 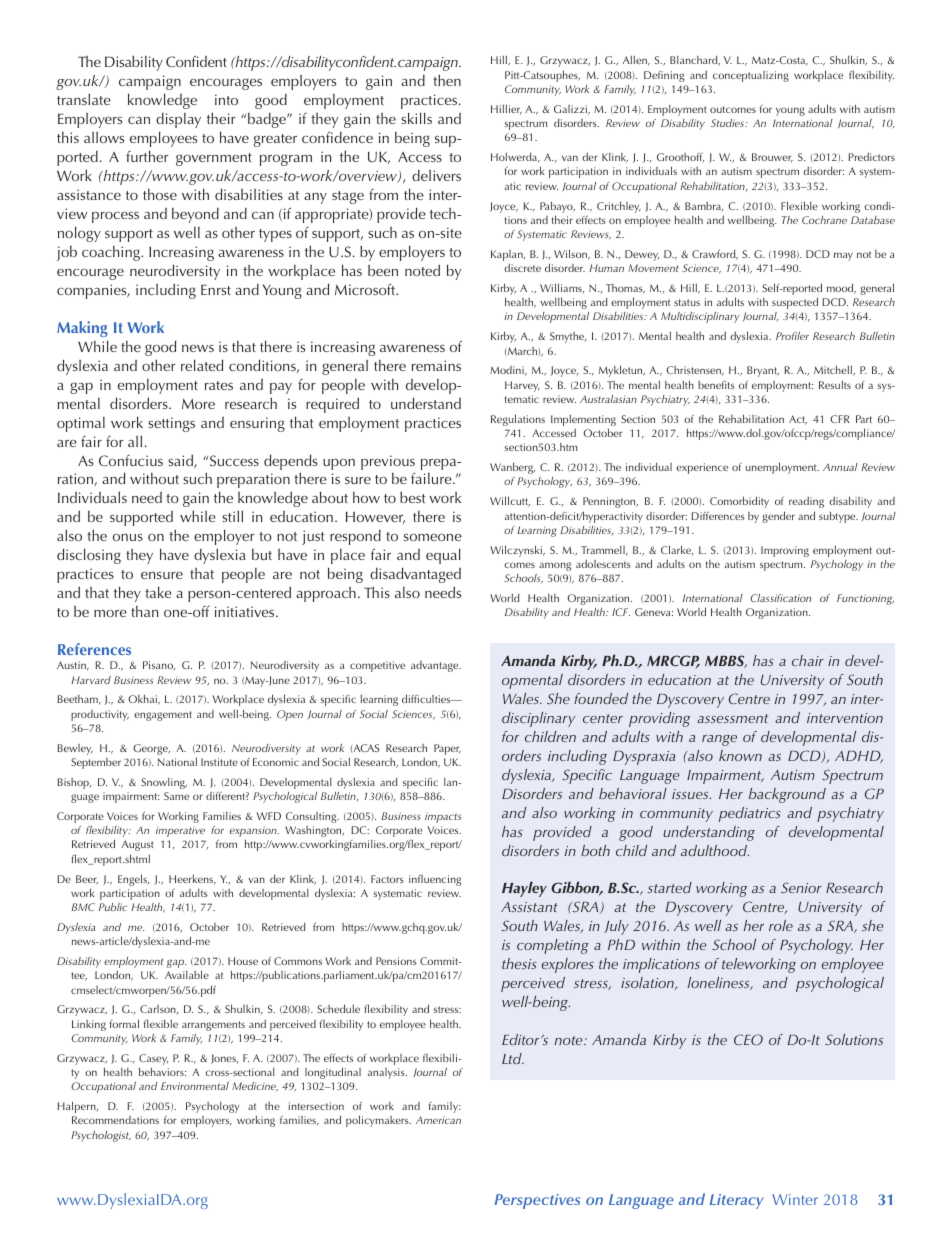 I want to click on Same, so click(x=176, y=796).
